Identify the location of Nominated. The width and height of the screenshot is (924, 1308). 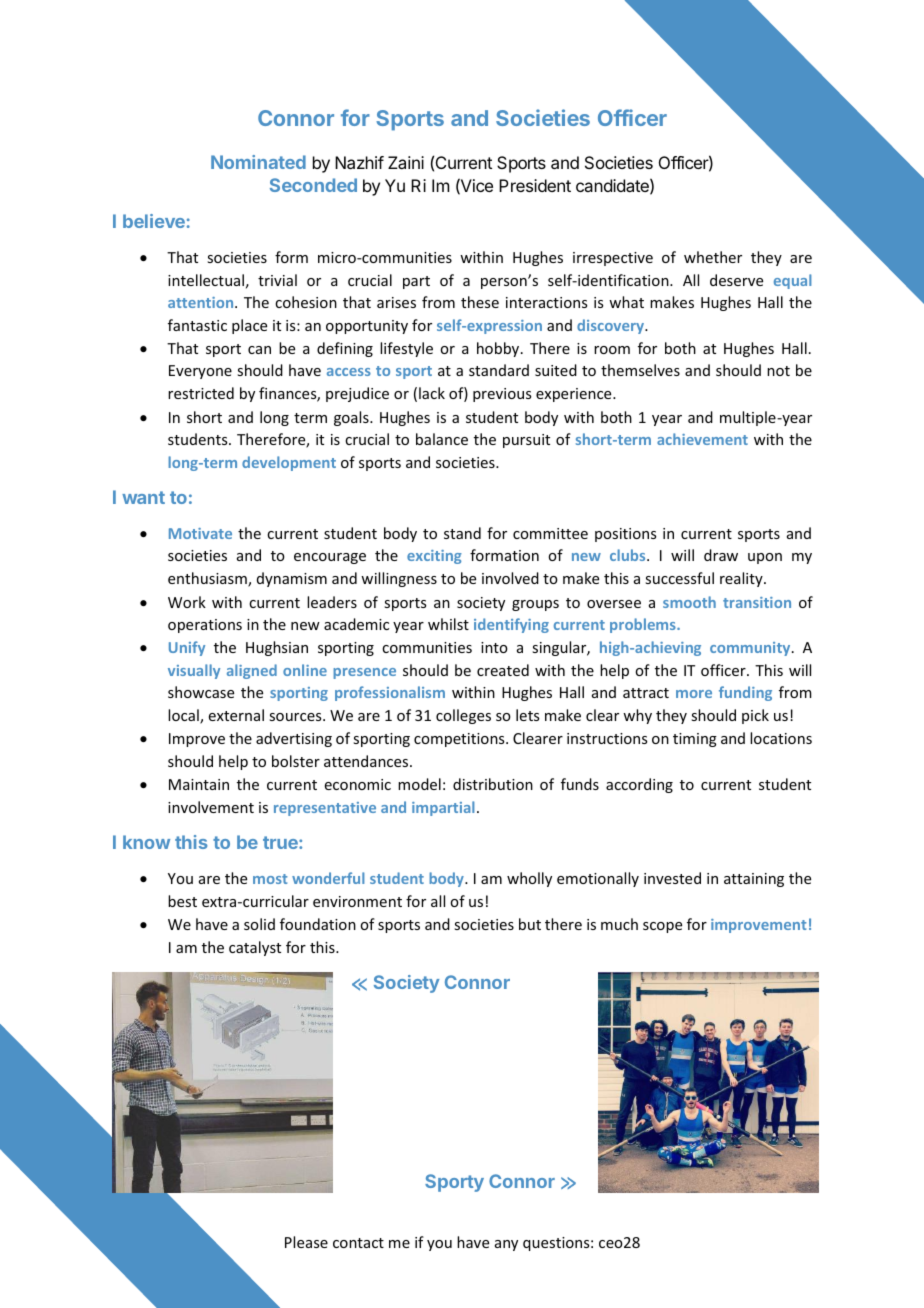
(258, 162).
